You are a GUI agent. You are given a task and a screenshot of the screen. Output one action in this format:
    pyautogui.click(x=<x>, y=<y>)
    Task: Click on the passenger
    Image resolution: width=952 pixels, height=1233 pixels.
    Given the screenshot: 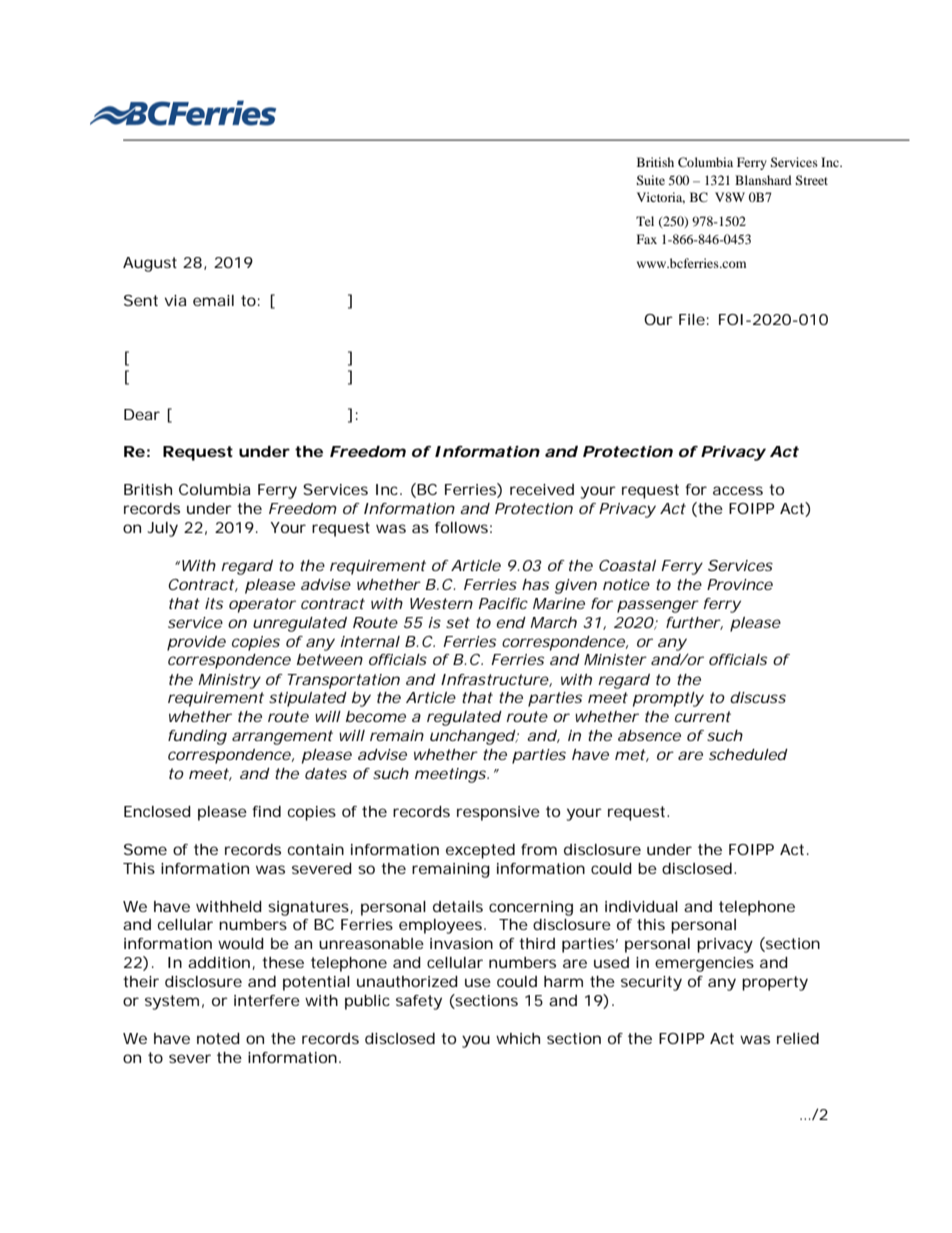 What is the action you would take?
    pyautogui.click(x=657, y=606)
